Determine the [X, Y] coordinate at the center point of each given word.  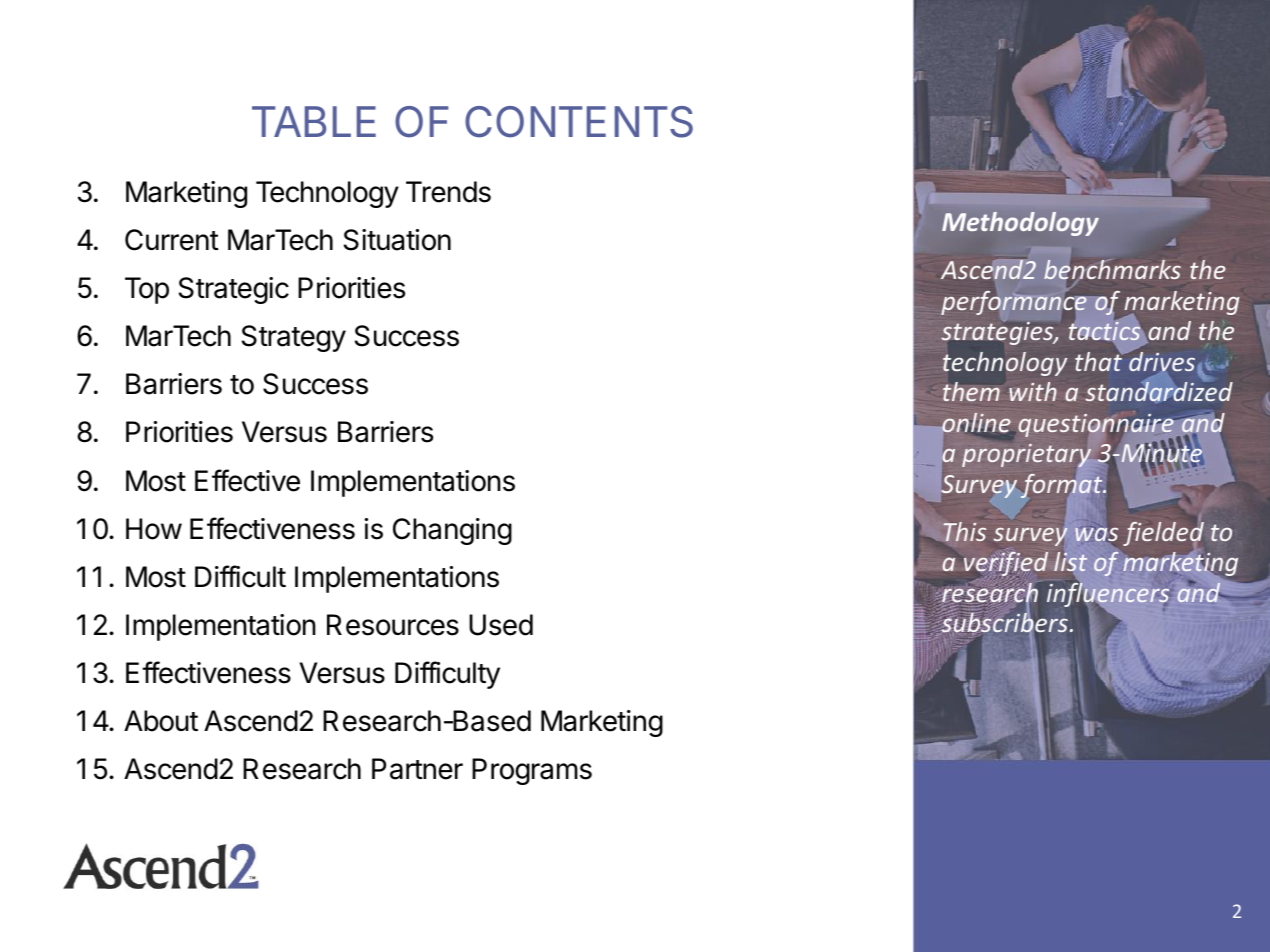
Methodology [1020, 224]
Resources [393, 625]
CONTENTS [579, 122]
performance [1014, 303]
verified [1006, 565]
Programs [532, 771]
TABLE [314, 121]
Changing [452, 531]
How [154, 529]
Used [501, 625]
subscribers [1004, 623]
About [161, 721]
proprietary [1028, 457]
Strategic [234, 290]
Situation [397, 240]
